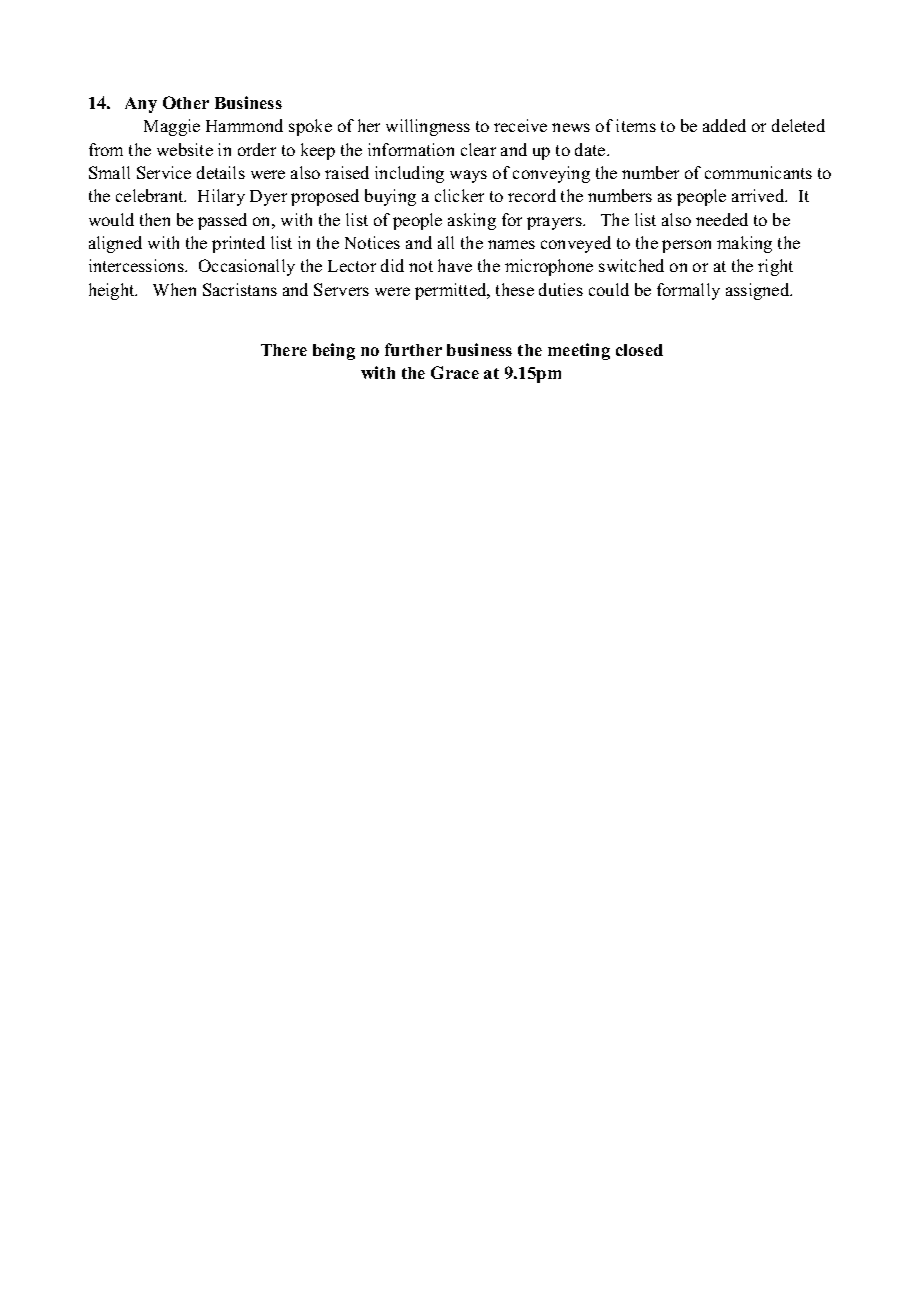 This screenshot has height=1308, width=924. Describe the element at coordinates (186, 102) in the screenshot. I see `Other` at that location.
